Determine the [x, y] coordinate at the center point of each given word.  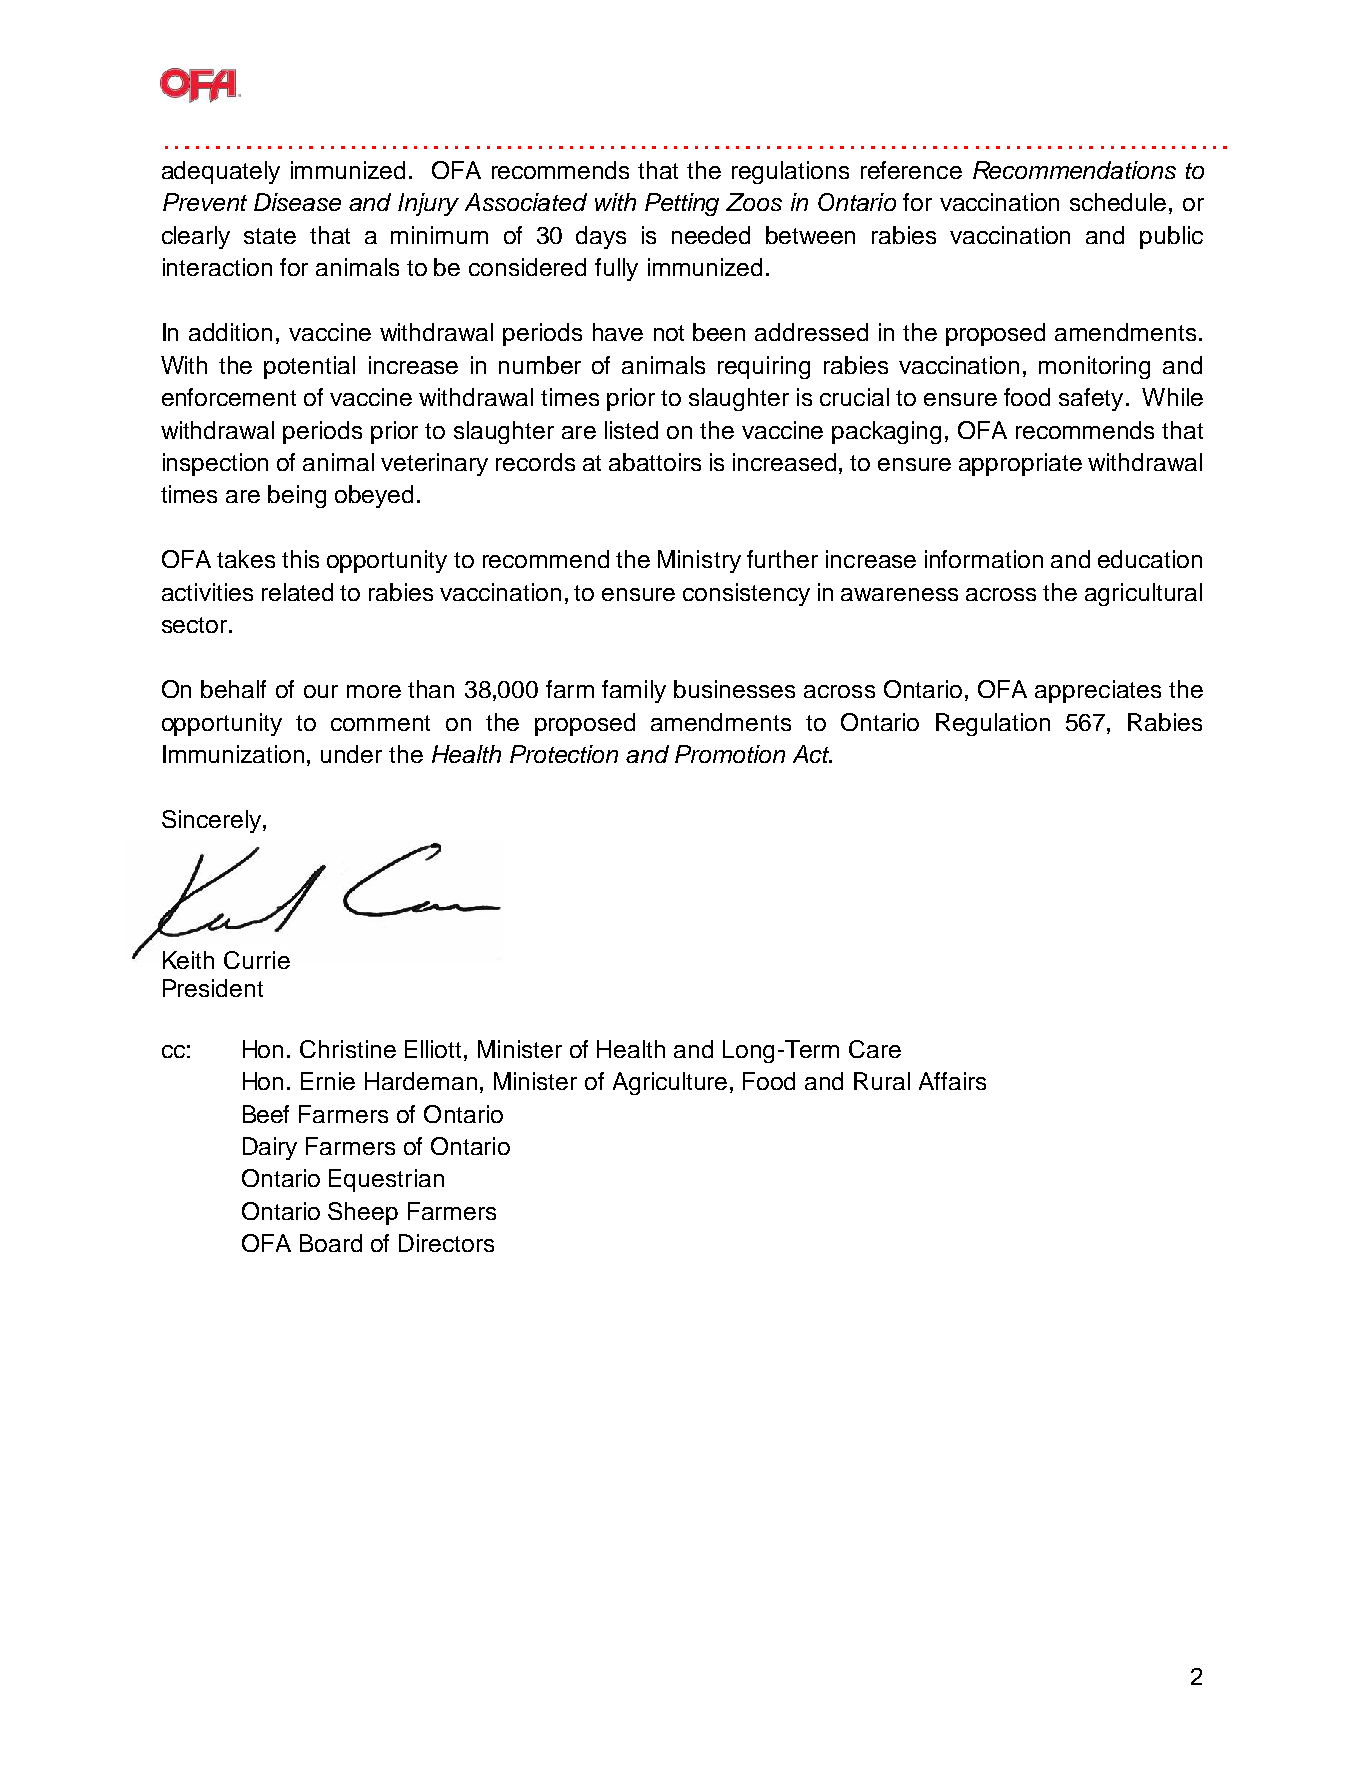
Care [875, 1049]
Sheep [363, 1213]
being [297, 496]
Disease [297, 202]
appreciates [1098, 691]
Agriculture [670, 1083]
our [321, 691]
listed [631, 430]
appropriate [1020, 464]
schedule [1118, 202]
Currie [257, 960]
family [634, 691]
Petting [682, 204]
